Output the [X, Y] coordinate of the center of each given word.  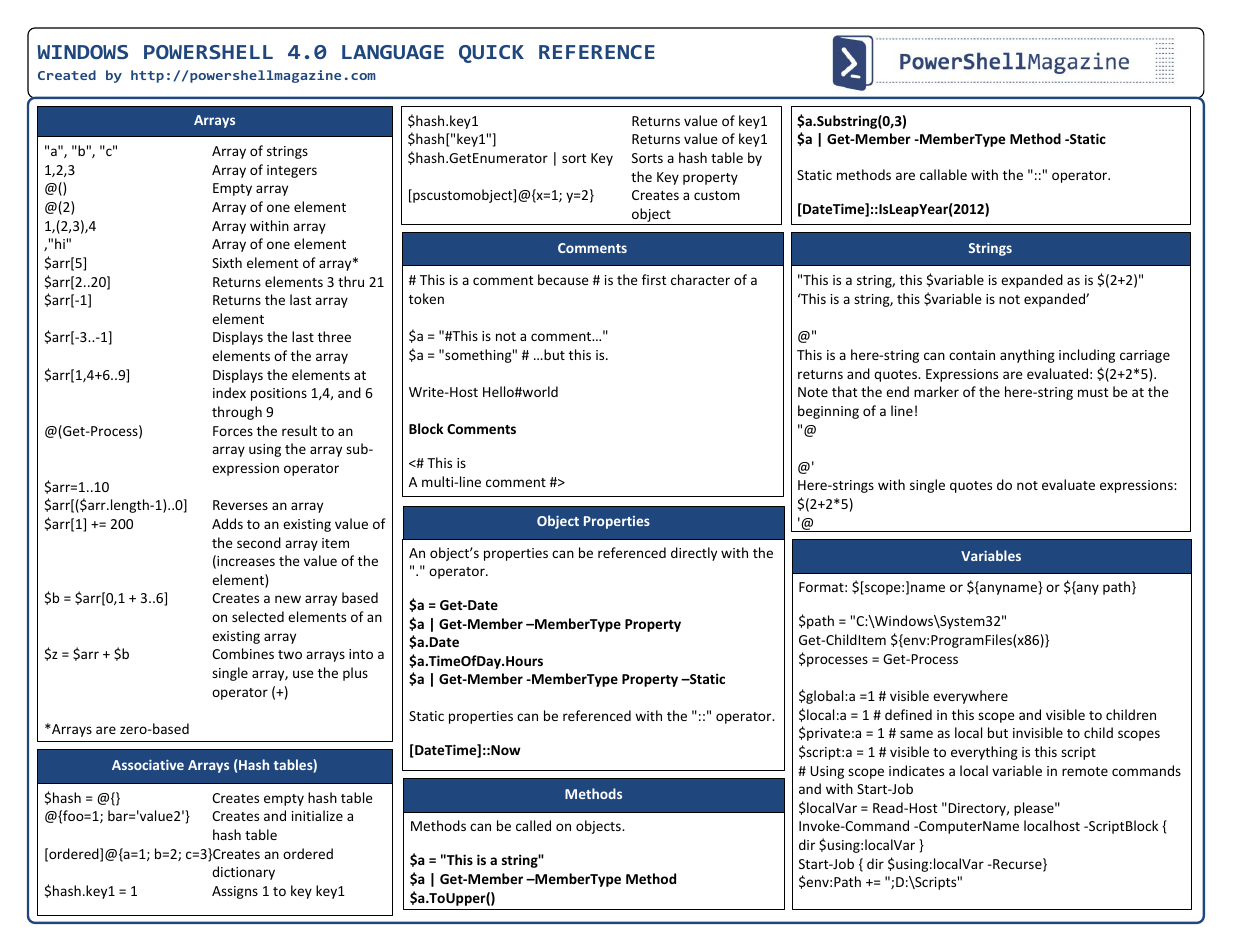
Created [67, 75]
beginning [828, 412]
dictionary [243, 873]
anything [1027, 356]
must [1093, 392]
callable [943, 174]
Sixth [227, 262]
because [563, 279]
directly [694, 554]
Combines [243, 653]
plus [355, 674]
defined [908, 714]
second [259, 542]
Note [813, 392]
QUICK [491, 54]
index [229, 392]
